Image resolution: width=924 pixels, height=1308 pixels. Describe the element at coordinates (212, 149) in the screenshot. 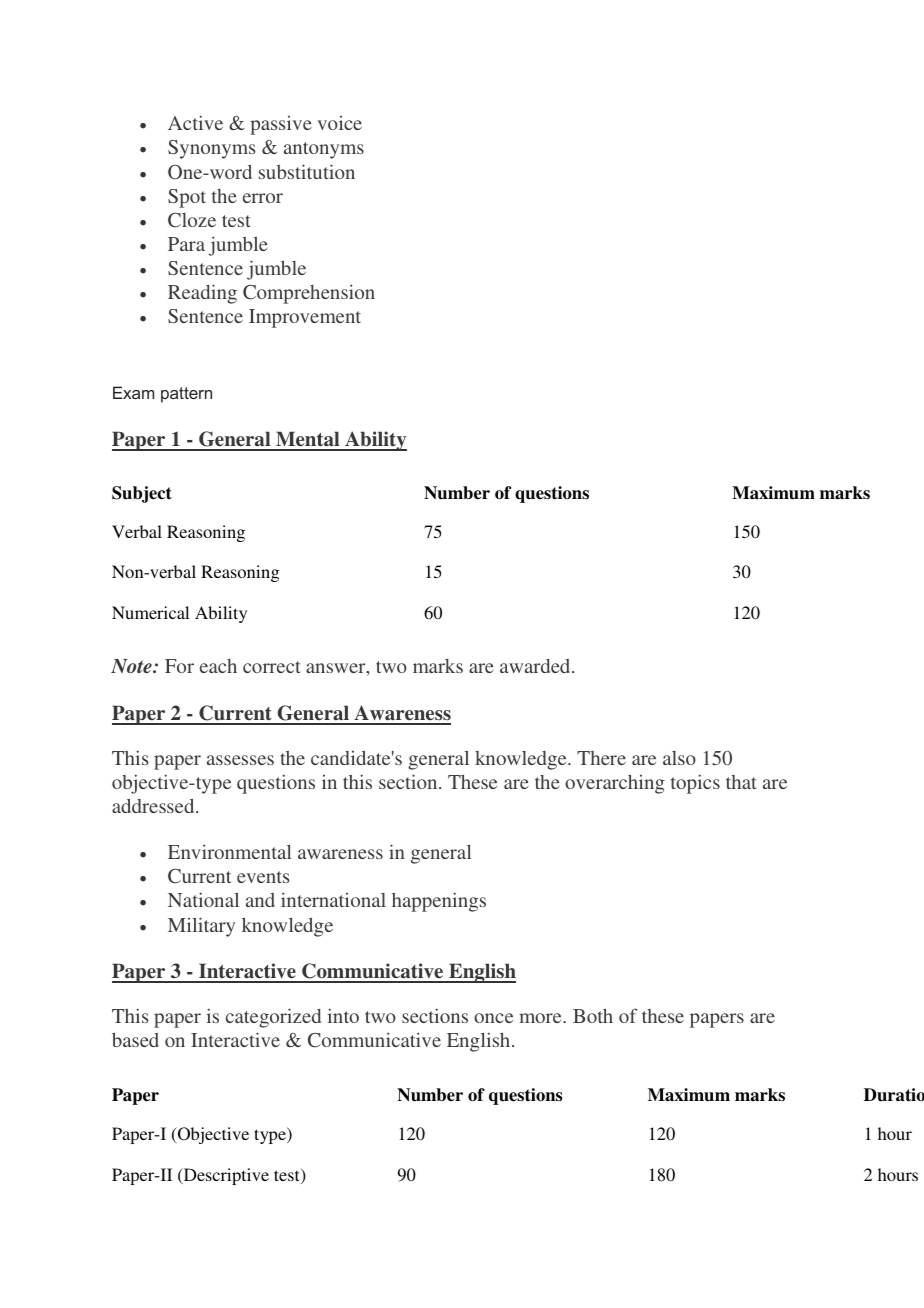

I see `Synonyms` at that location.
